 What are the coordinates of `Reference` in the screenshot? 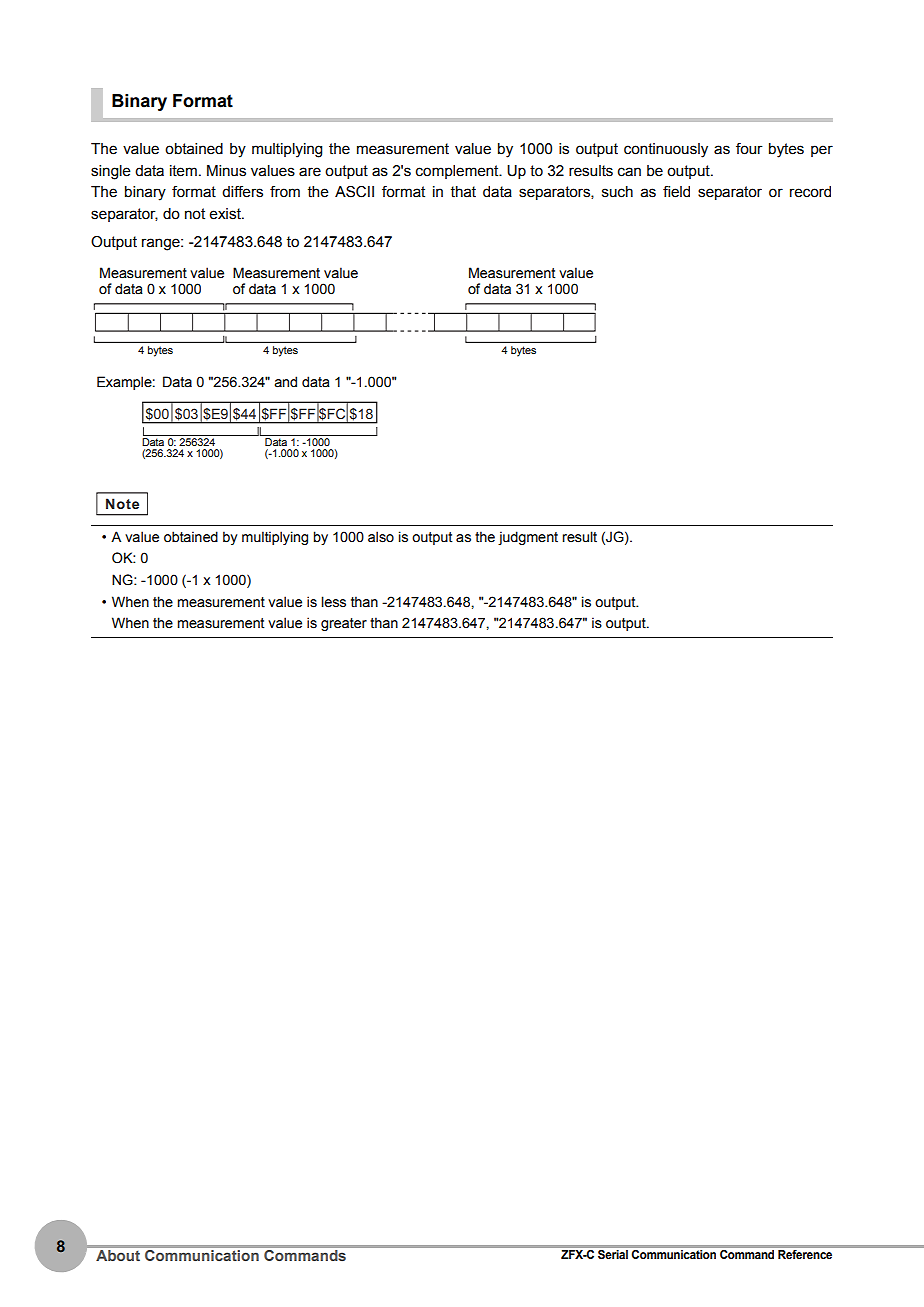 It's located at (805, 1254).
